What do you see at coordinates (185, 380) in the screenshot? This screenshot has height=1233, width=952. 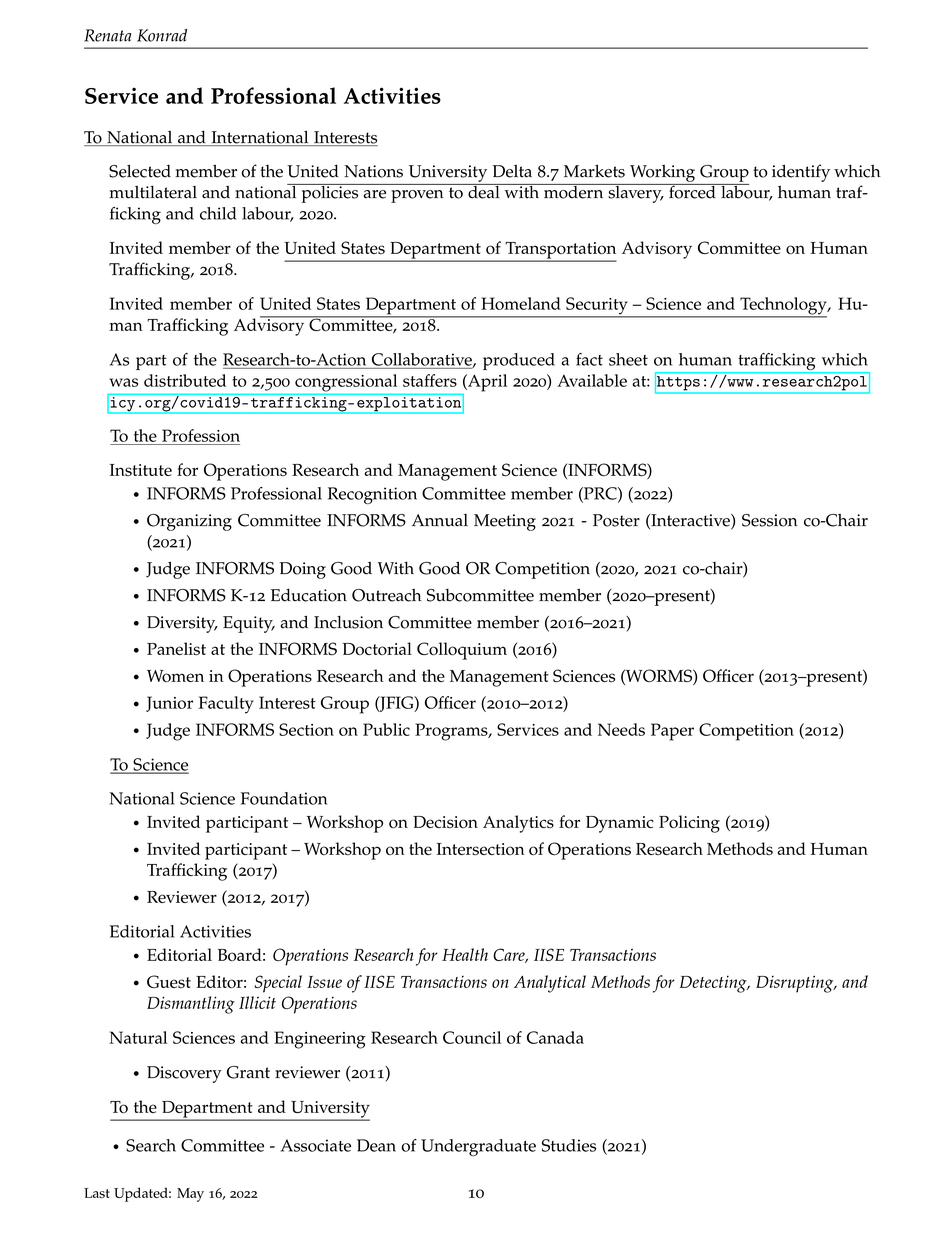 I see `distributed` at bounding box center [185, 380].
